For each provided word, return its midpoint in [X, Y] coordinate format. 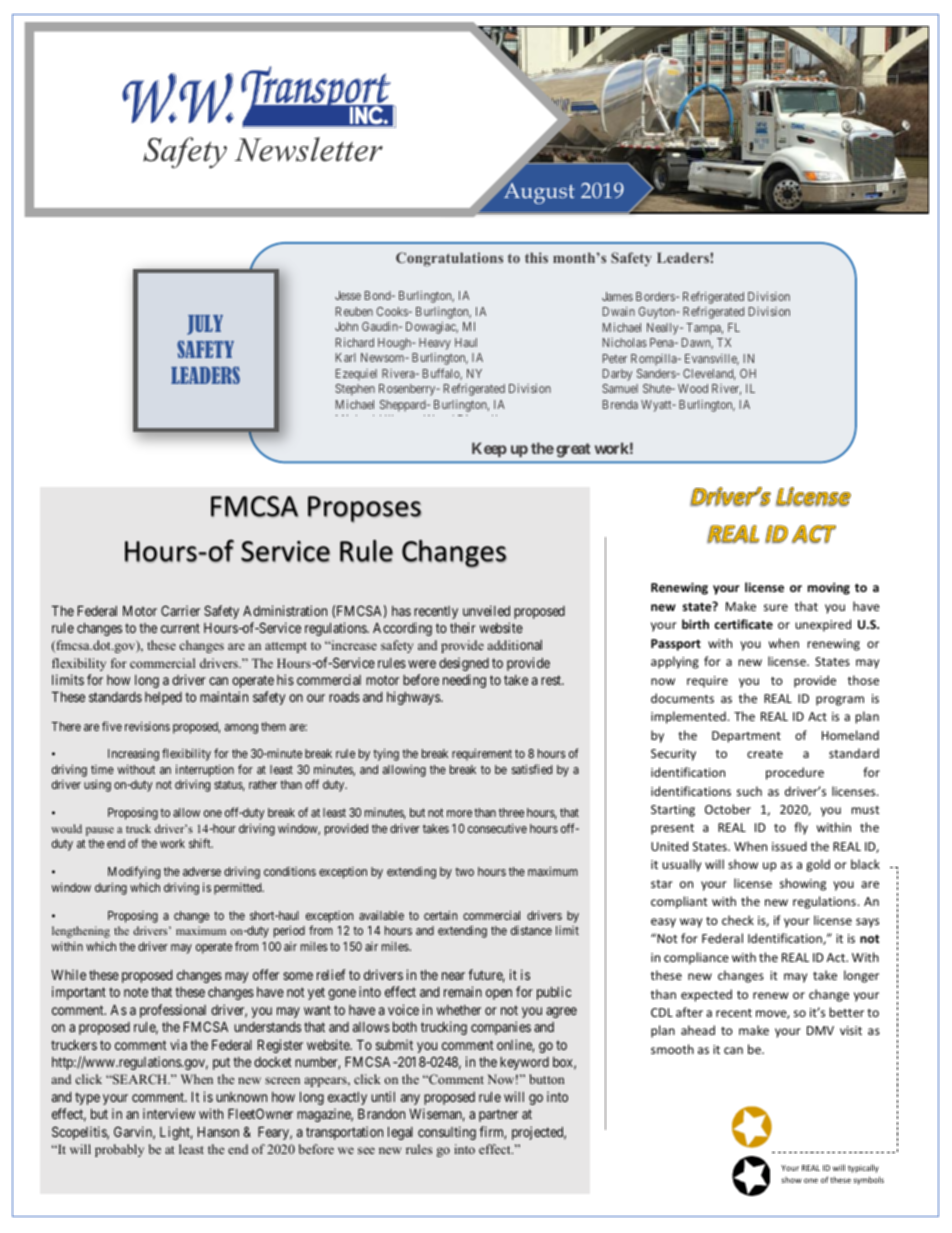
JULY [205, 325]
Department [746, 737]
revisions [147, 726]
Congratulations [449, 259]
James [617, 296]
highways [414, 698]
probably [119, 1150]
